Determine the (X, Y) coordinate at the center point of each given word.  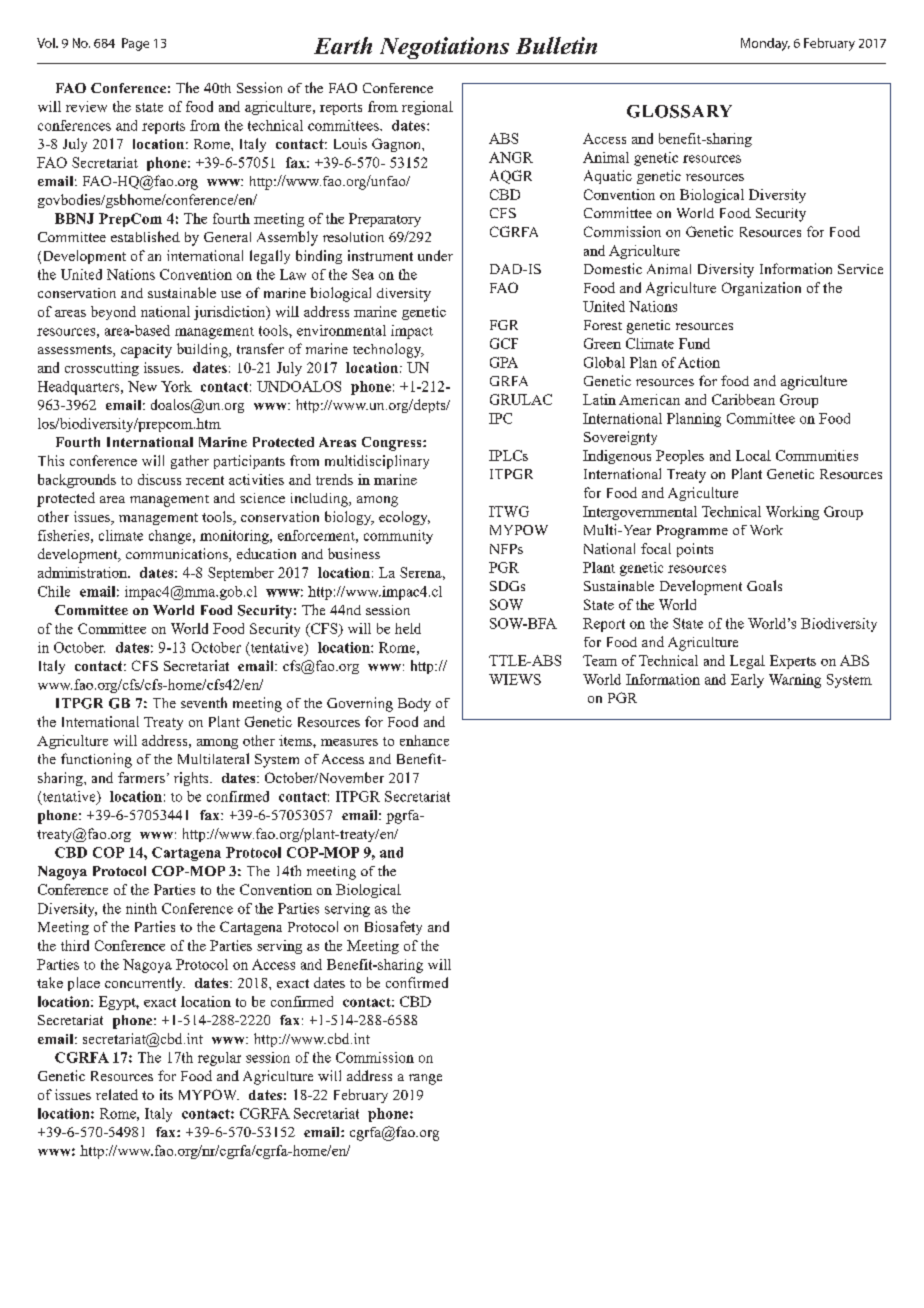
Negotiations (444, 48)
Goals (764, 585)
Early (747, 681)
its (166, 1094)
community (398, 537)
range (425, 1079)
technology (388, 350)
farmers (141, 777)
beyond (113, 313)
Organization (761, 289)
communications (178, 555)
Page (135, 44)
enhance (424, 740)
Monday (765, 44)
